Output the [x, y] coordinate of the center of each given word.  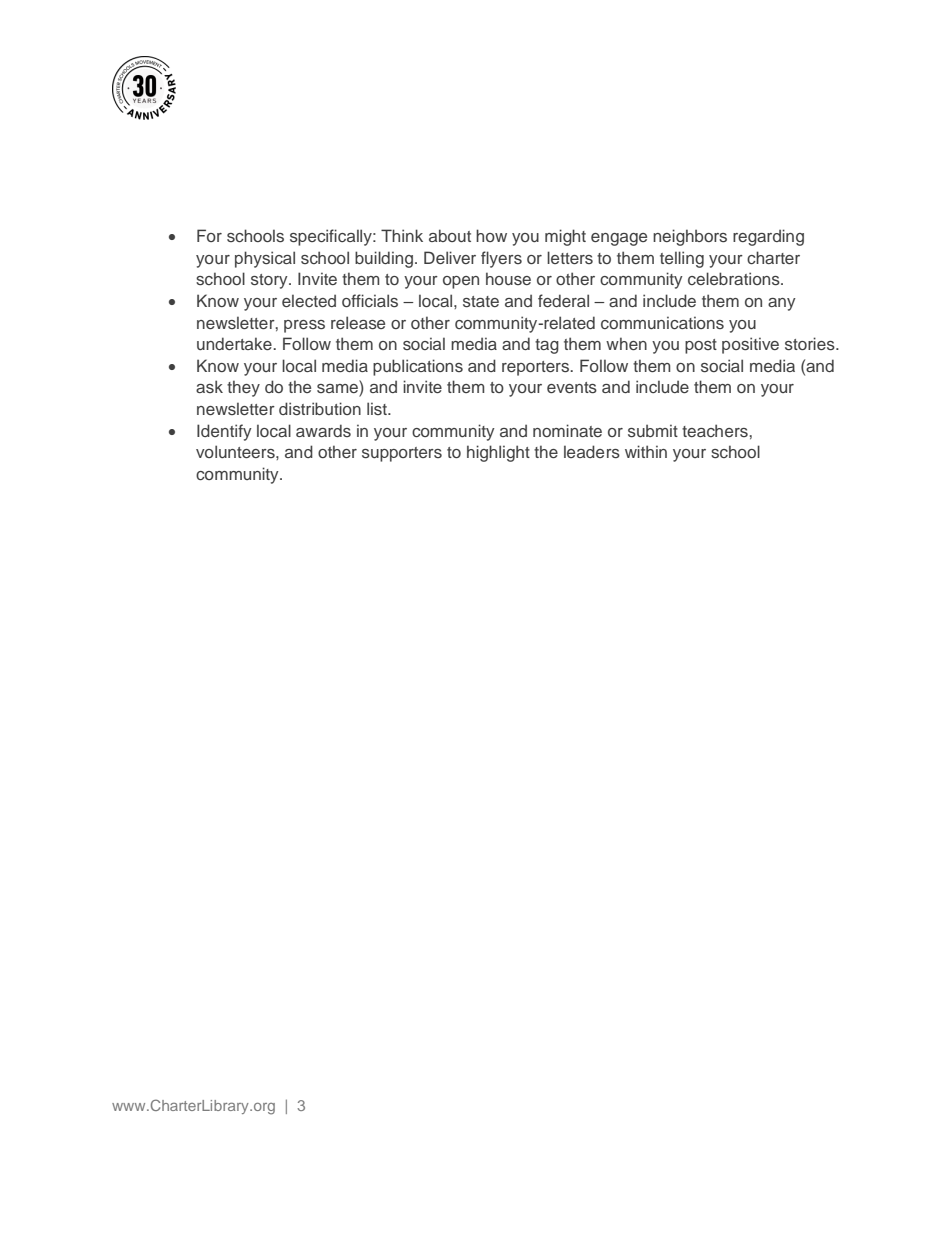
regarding [768, 237]
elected [309, 300]
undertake [235, 343]
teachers [715, 430]
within [646, 451]
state [481, 301]
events [572, 387]
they [243, 388]
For [209, 235]
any [782, 304]
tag [547, 346]
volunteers [236, 451]
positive [750, 345]
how [491, 235]
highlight [498, 453]
